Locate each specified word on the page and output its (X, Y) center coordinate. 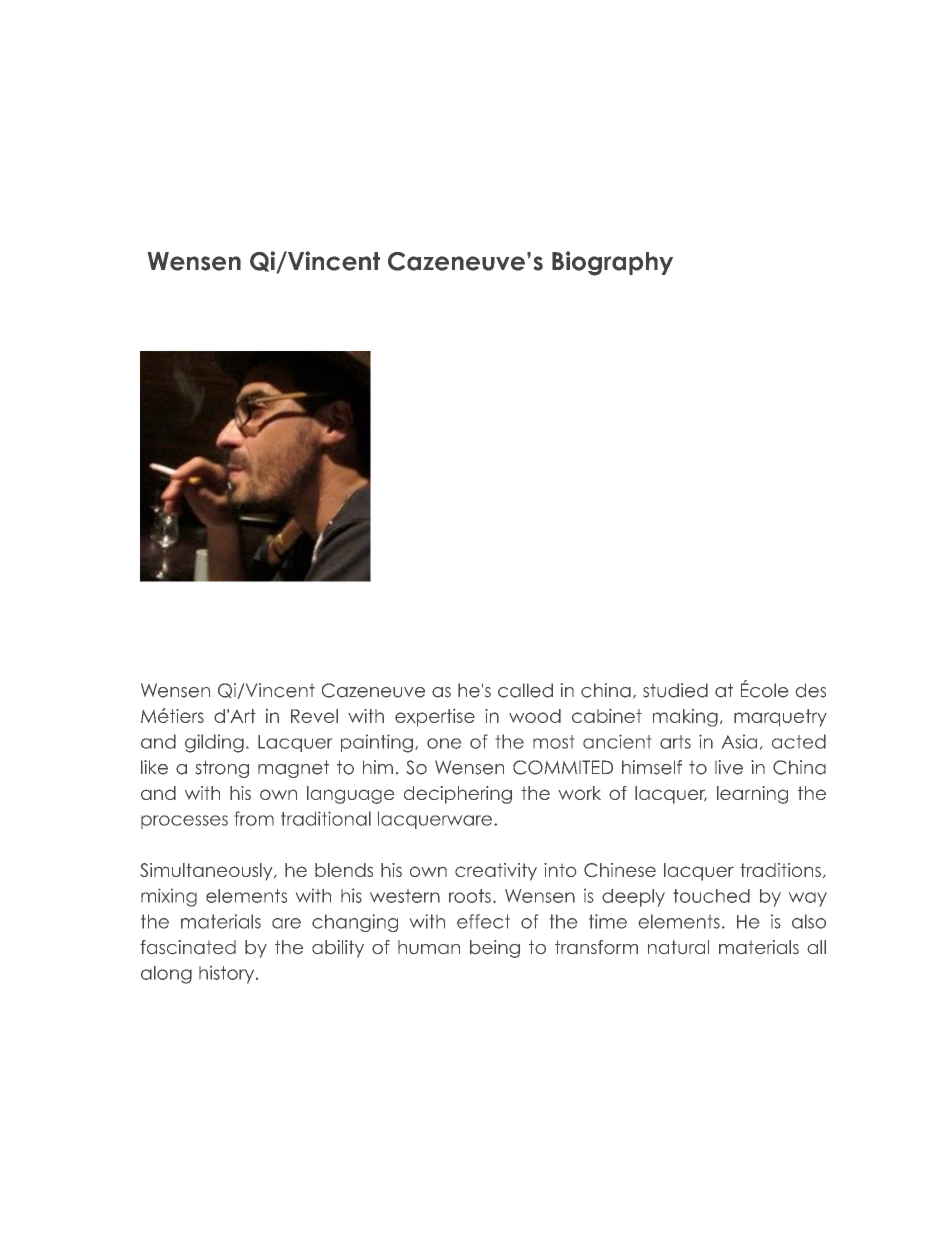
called (525, 690)
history (228, 975)
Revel (314, 716)
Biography (612, 263)
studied (675, 690)
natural (678, 947)
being (495, 949)
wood (535, 716)
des (811, 690)
